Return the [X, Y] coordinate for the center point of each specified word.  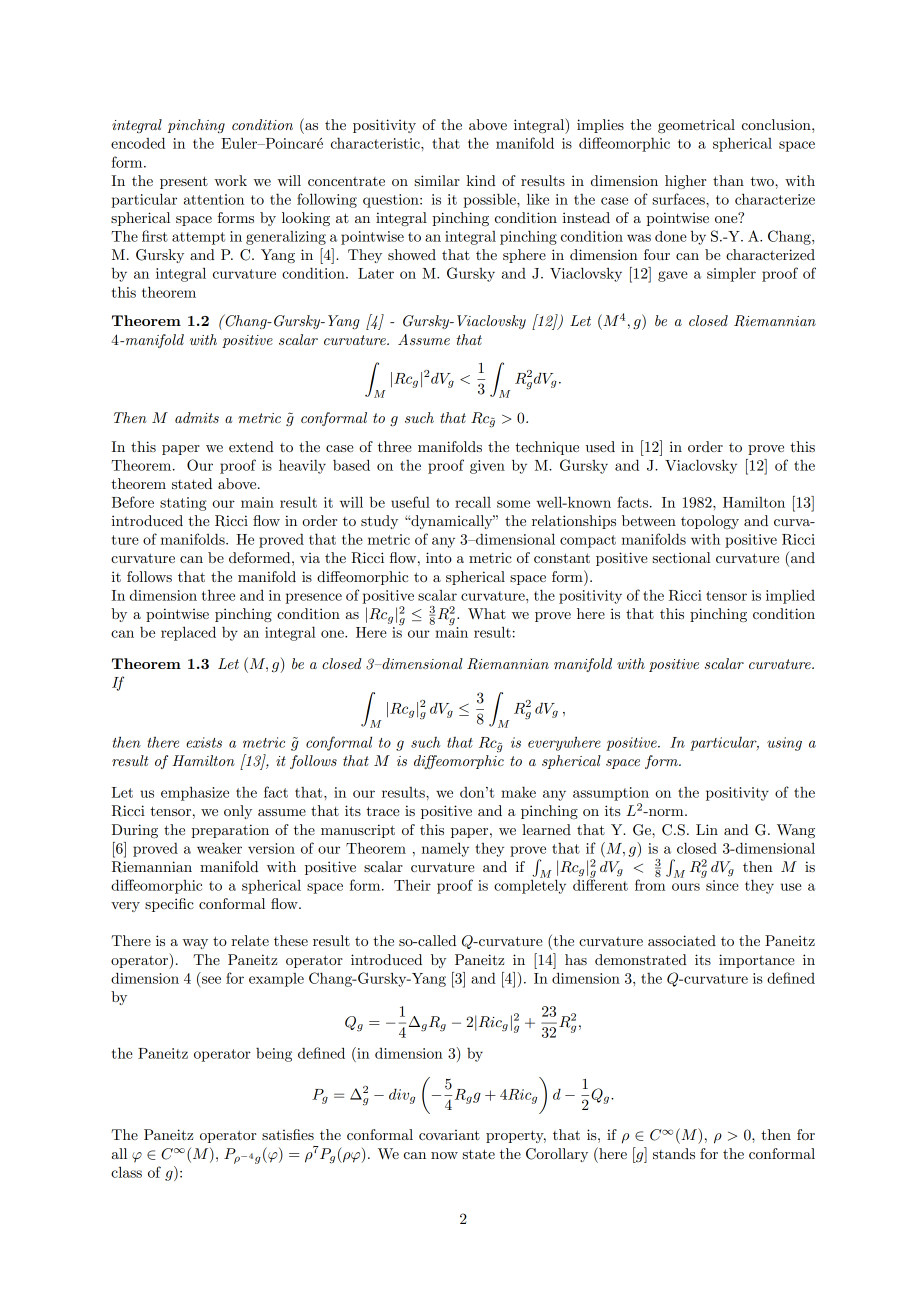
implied [790, 596]
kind [481, 180]
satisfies [288, 1134]
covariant [449, 1135]
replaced [188, 633]
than [728, 180]
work [230, 180]
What [487, 613]
